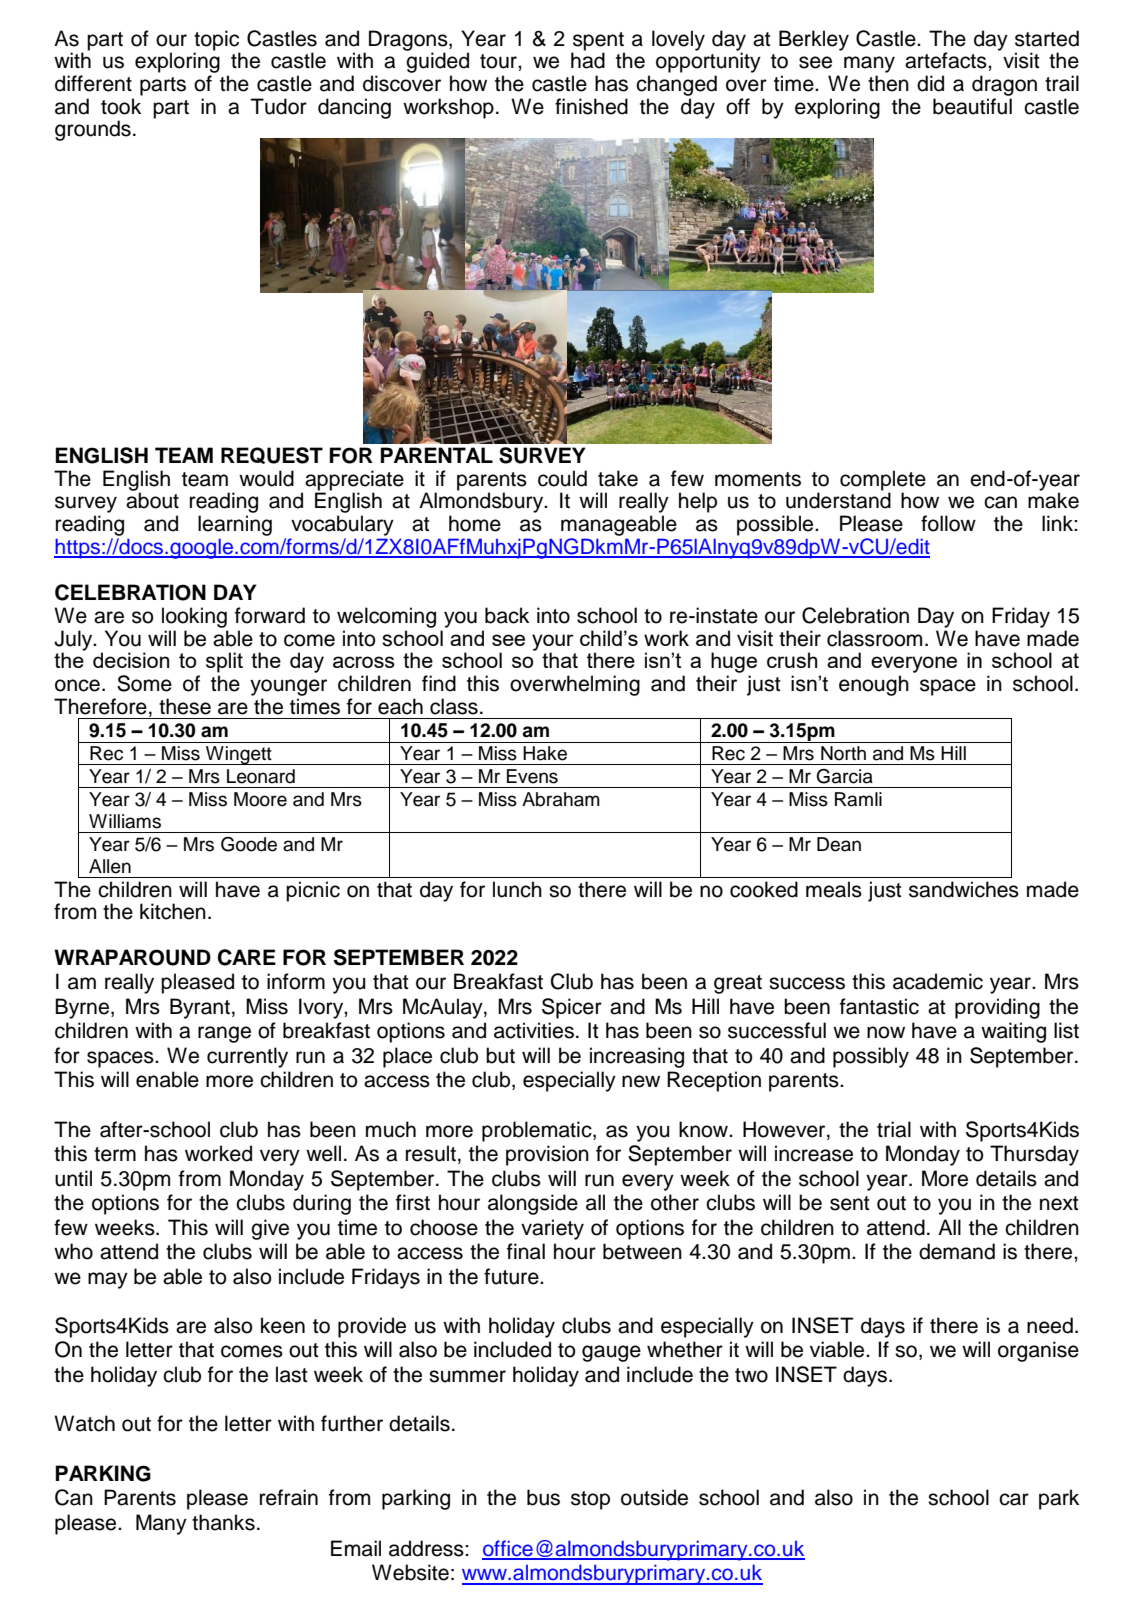  What do you see at coordinates (845, 776) in the image?
I see `Garcia` at bounding box center [845, 776].
